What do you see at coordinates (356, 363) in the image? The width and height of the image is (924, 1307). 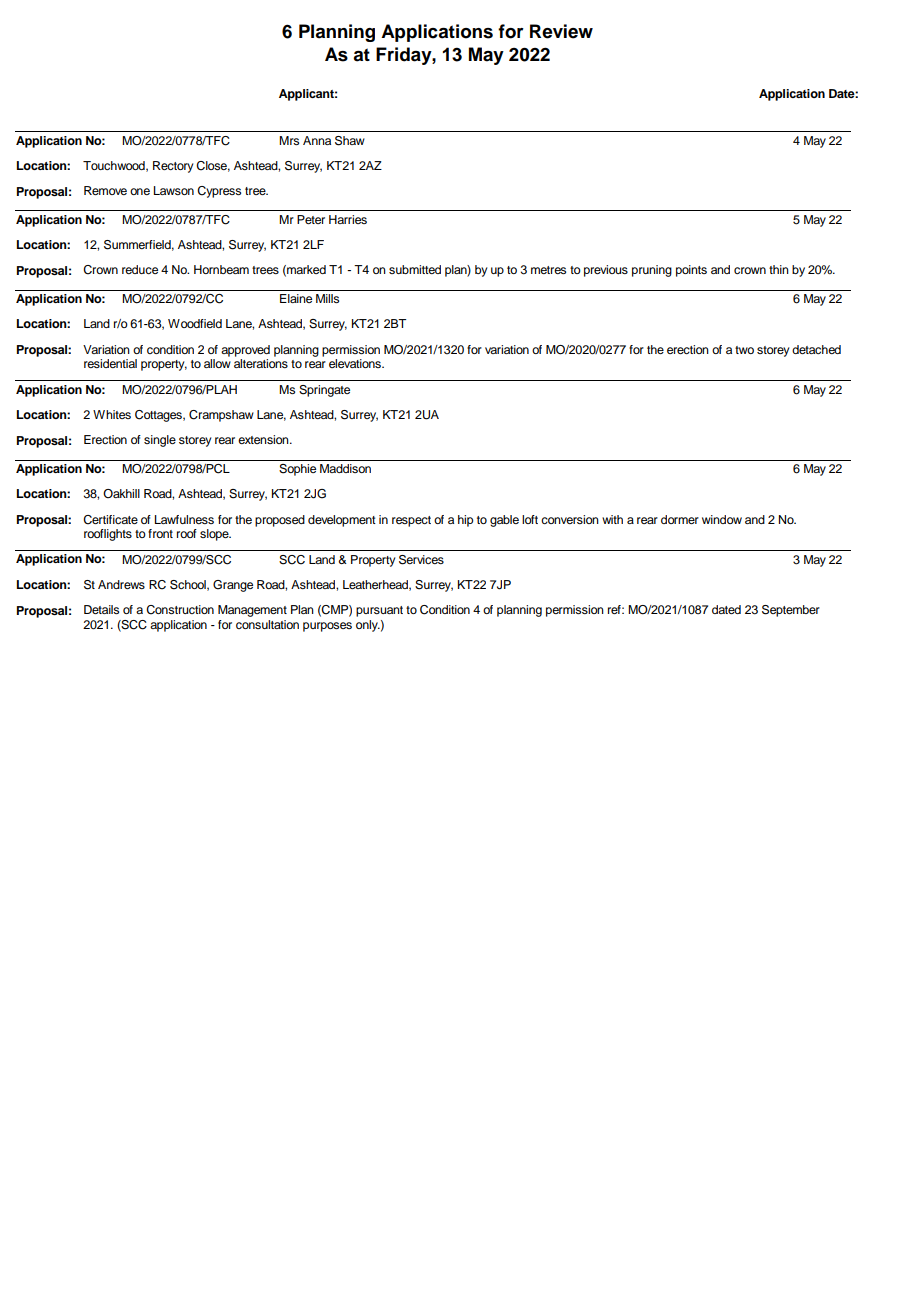 I see `elevations` at bounding box center [356, 363].
